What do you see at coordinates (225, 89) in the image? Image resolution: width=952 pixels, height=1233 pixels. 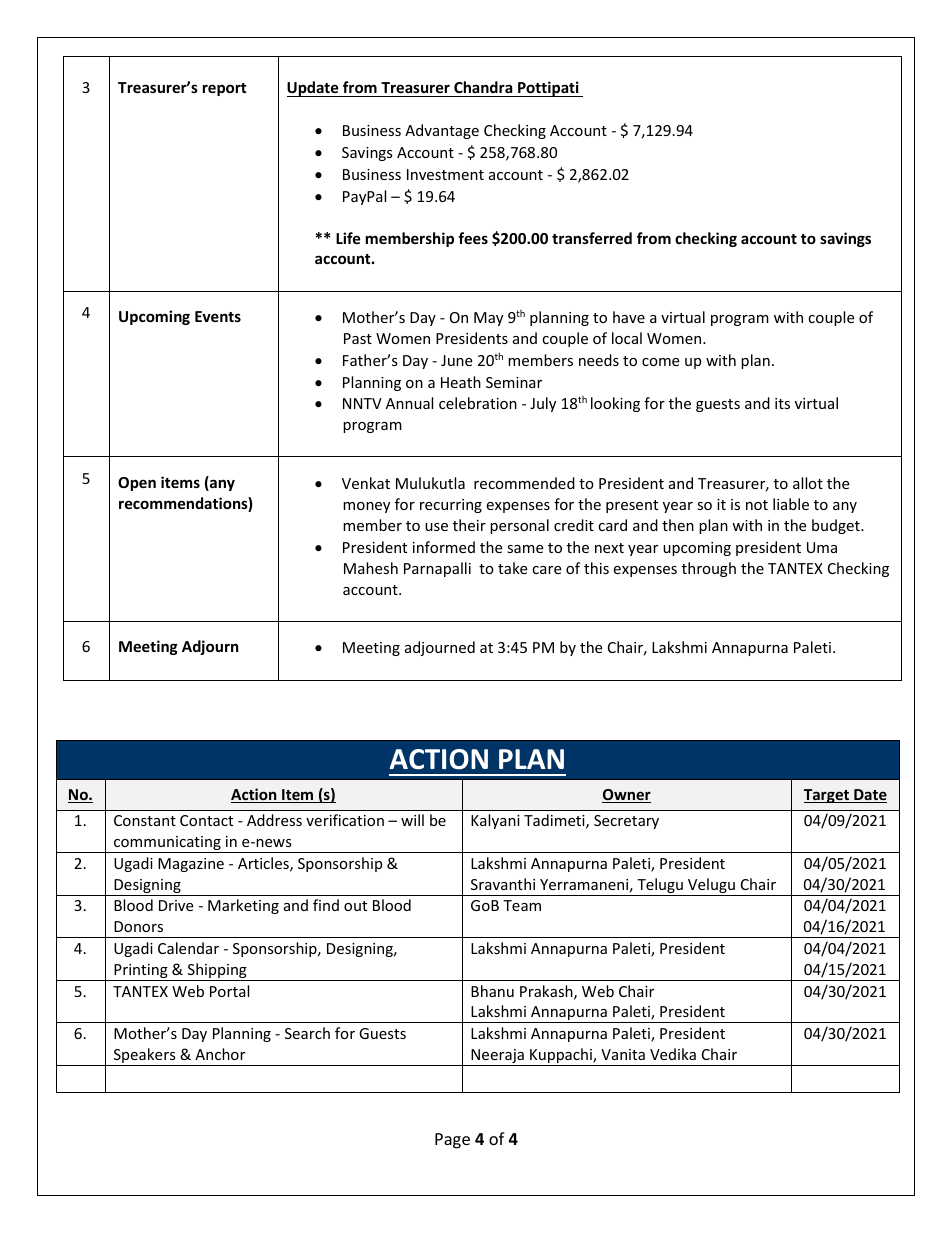 I see `report` at bounding box center [225, 89].
